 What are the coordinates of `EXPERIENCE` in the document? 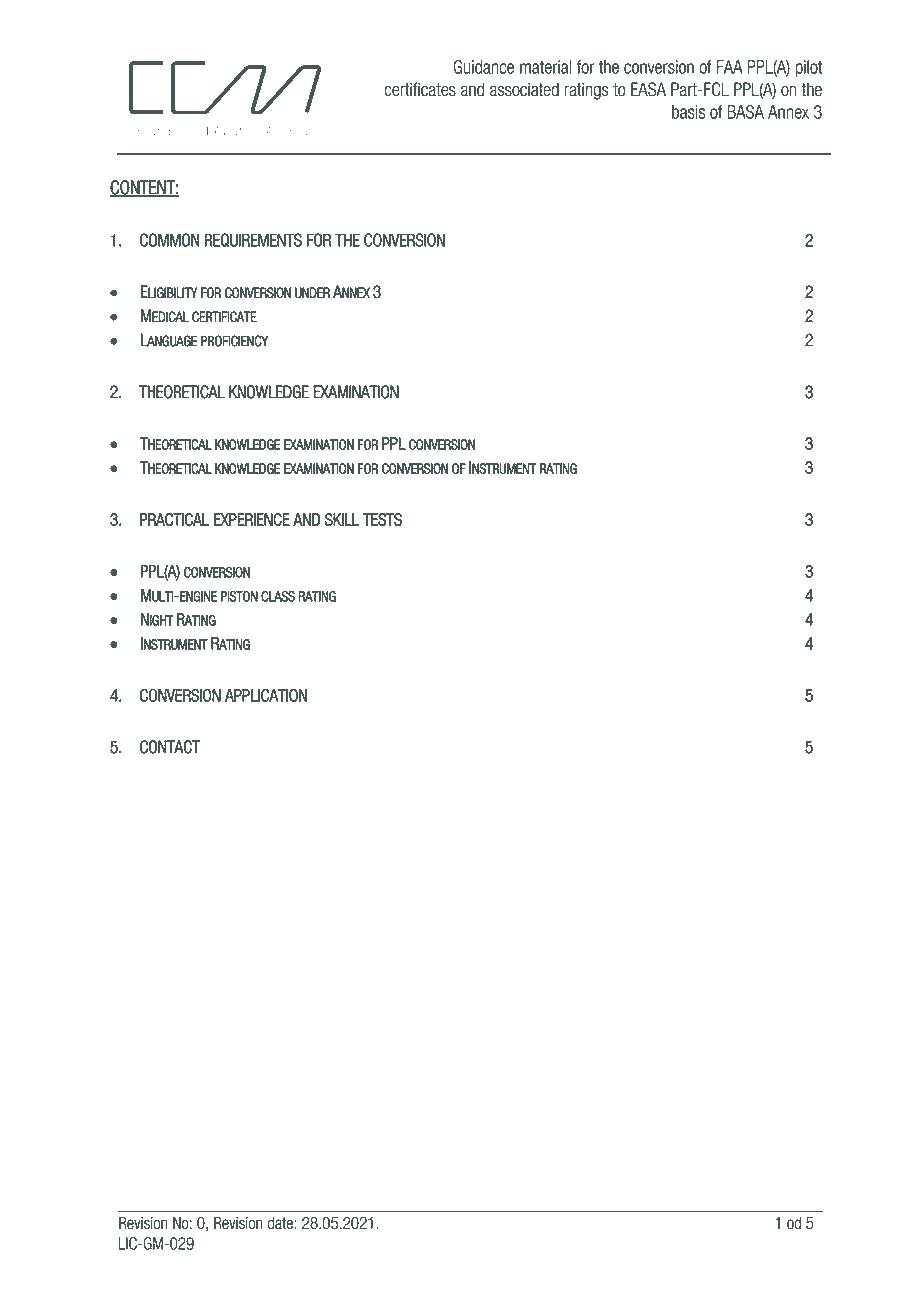 It's located at (252, 519).
